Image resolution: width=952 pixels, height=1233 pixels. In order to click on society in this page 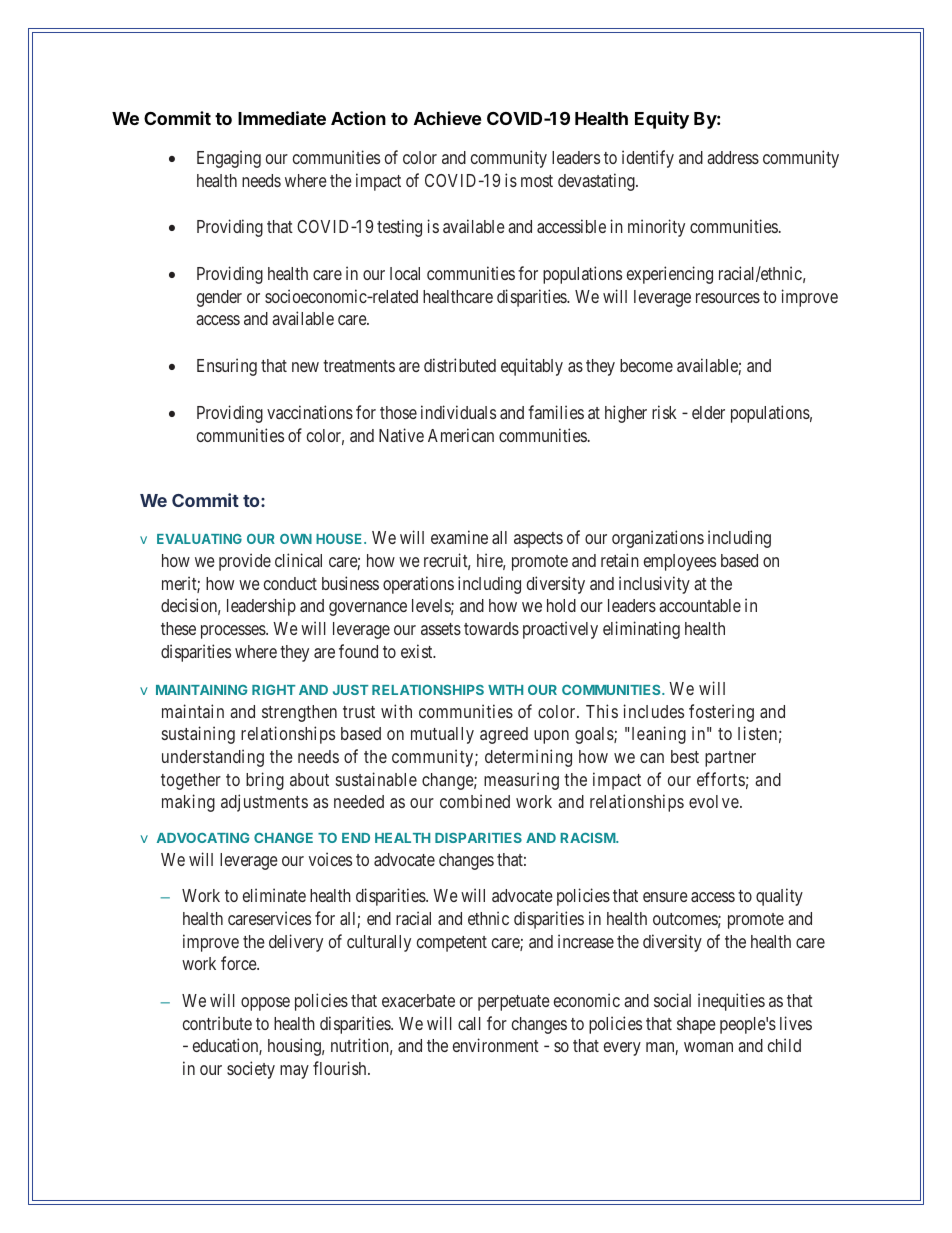, I will do `click(251, 1070)`.
